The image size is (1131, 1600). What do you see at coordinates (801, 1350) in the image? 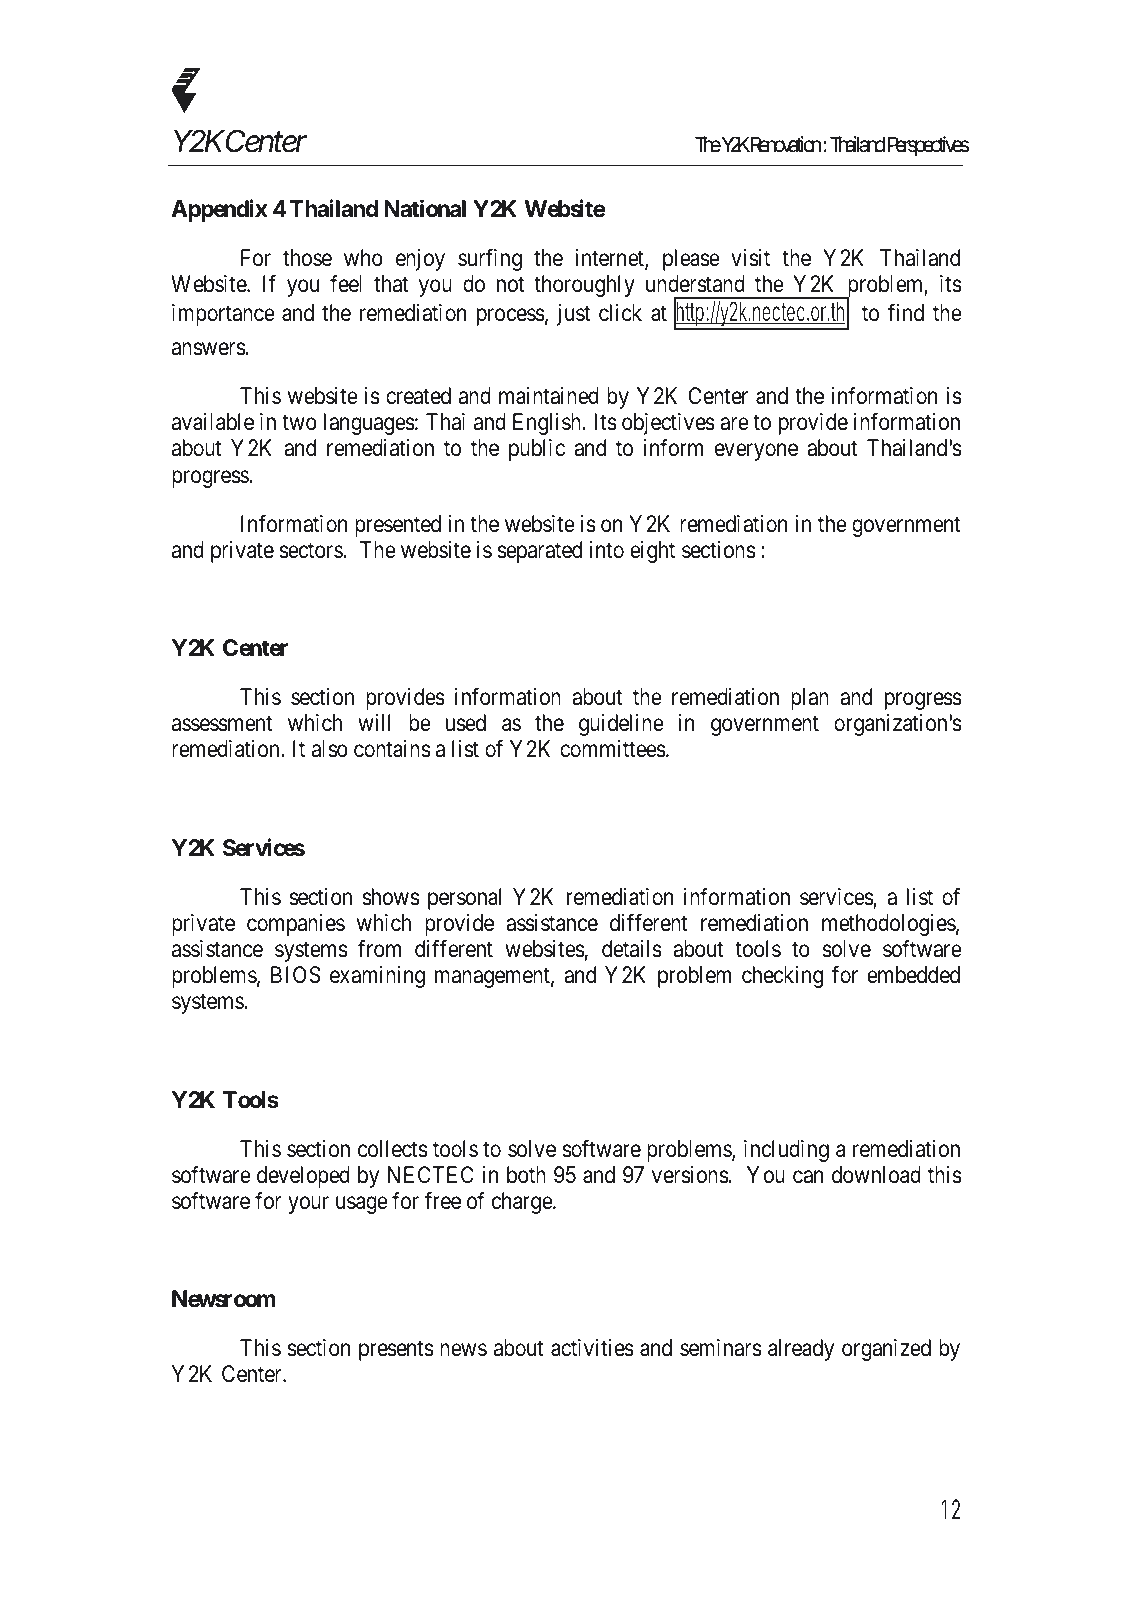
I see `already` at bounding box center [801, 1350].
